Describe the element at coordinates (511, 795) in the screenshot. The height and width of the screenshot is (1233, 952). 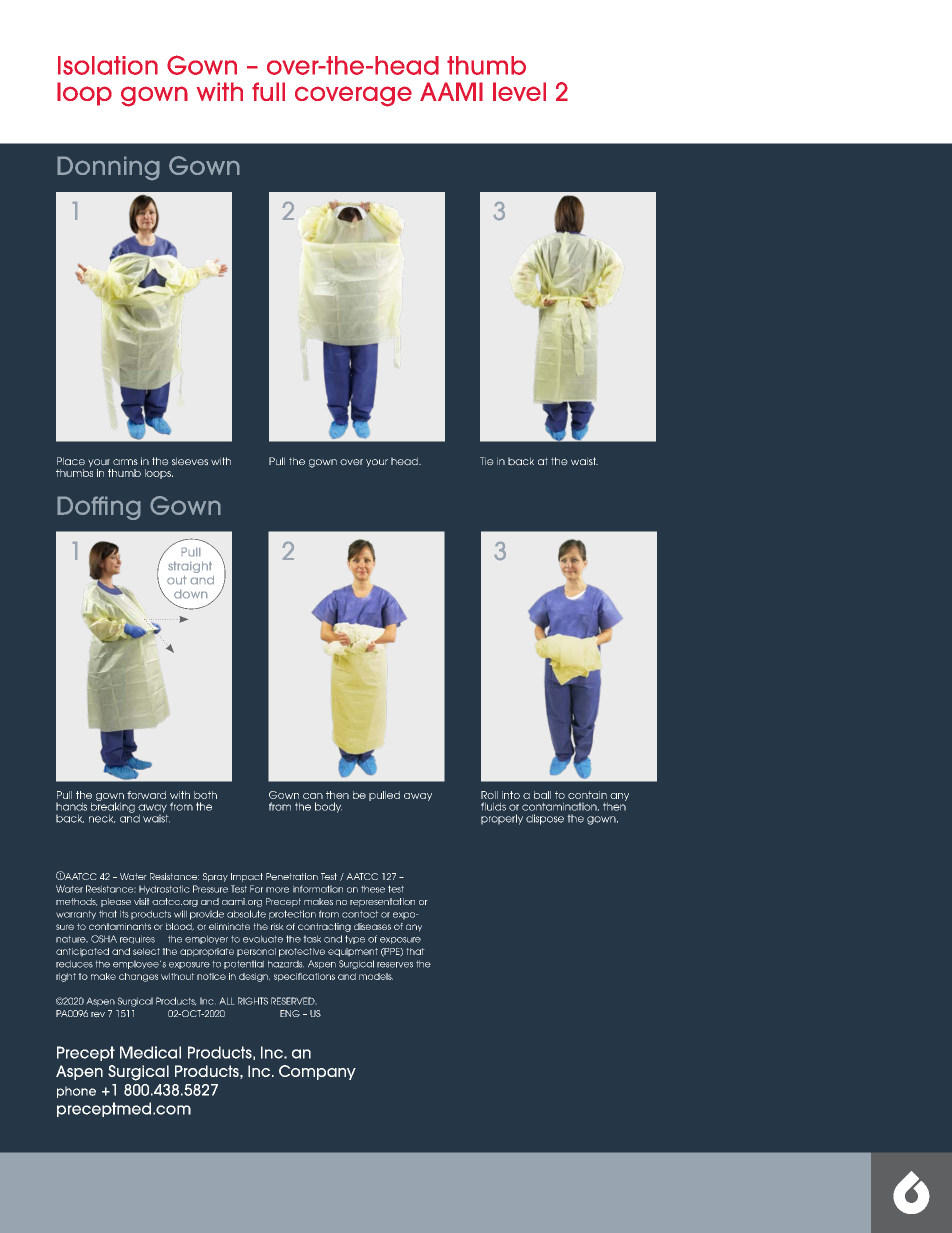
I see `into` at that location.
